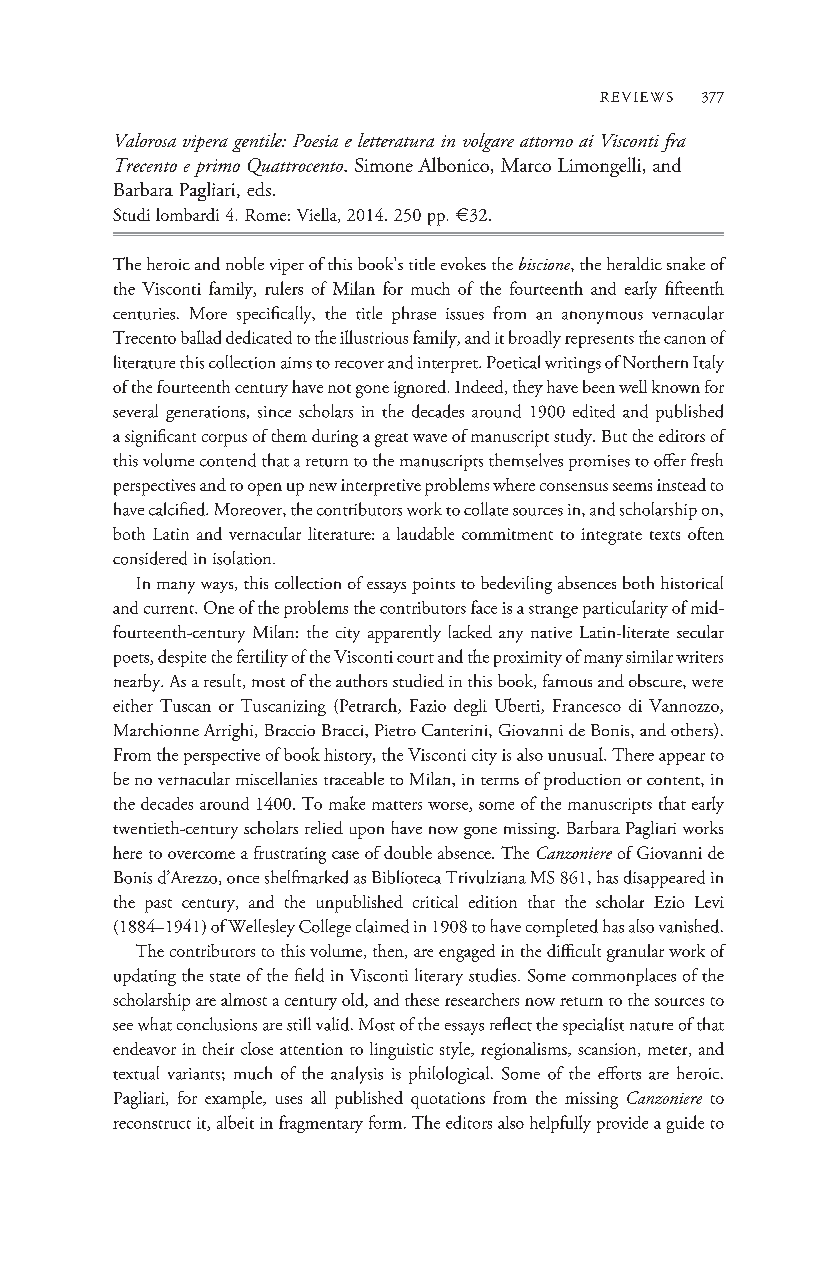  What do you see at coordinates (636, 97) in the screenshot?
I see `REVIEWS` at bounding box center [636, 97].
